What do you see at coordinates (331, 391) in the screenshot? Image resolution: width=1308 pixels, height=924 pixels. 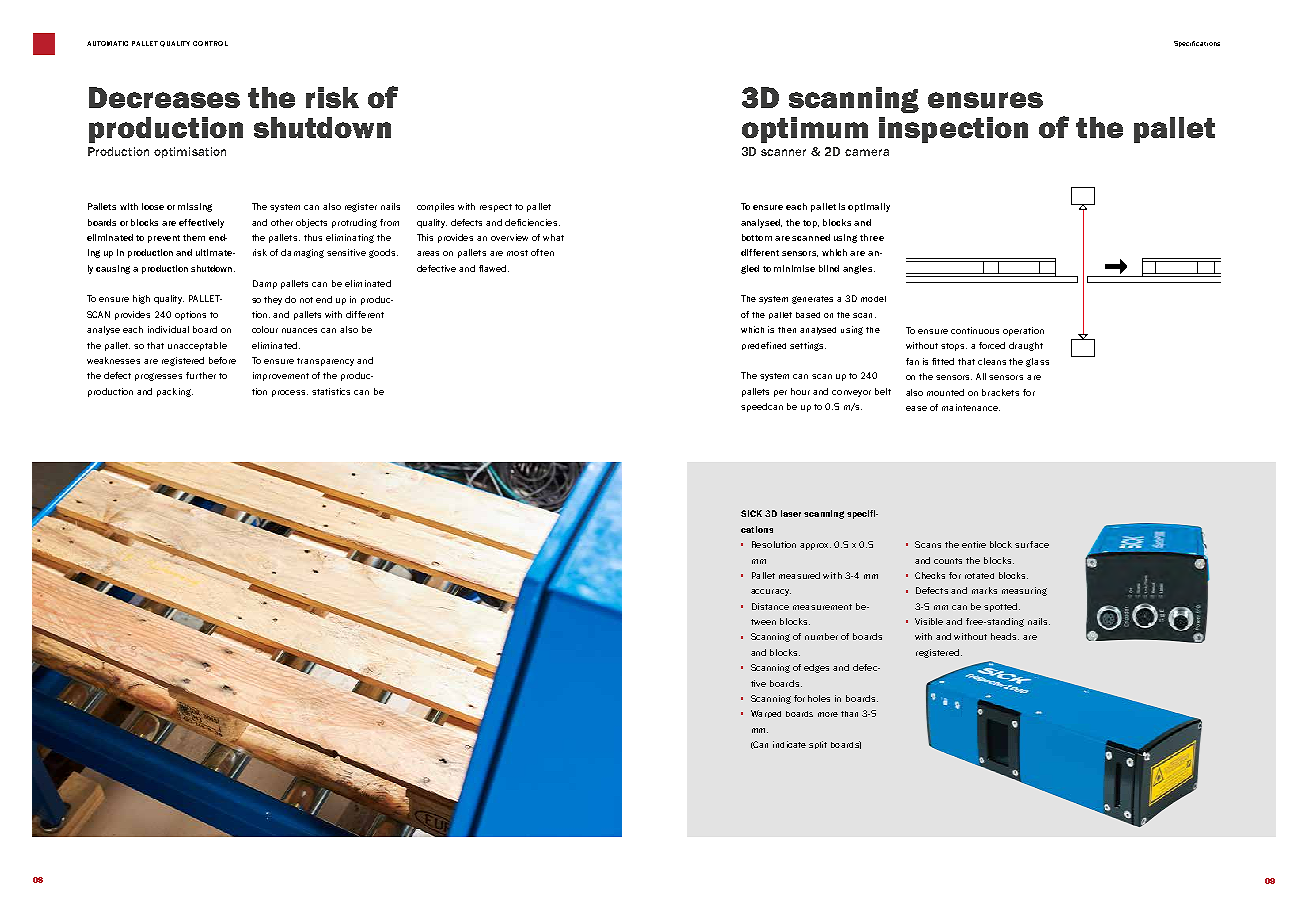 I see `statistics` at bounding box center [331, 391].
